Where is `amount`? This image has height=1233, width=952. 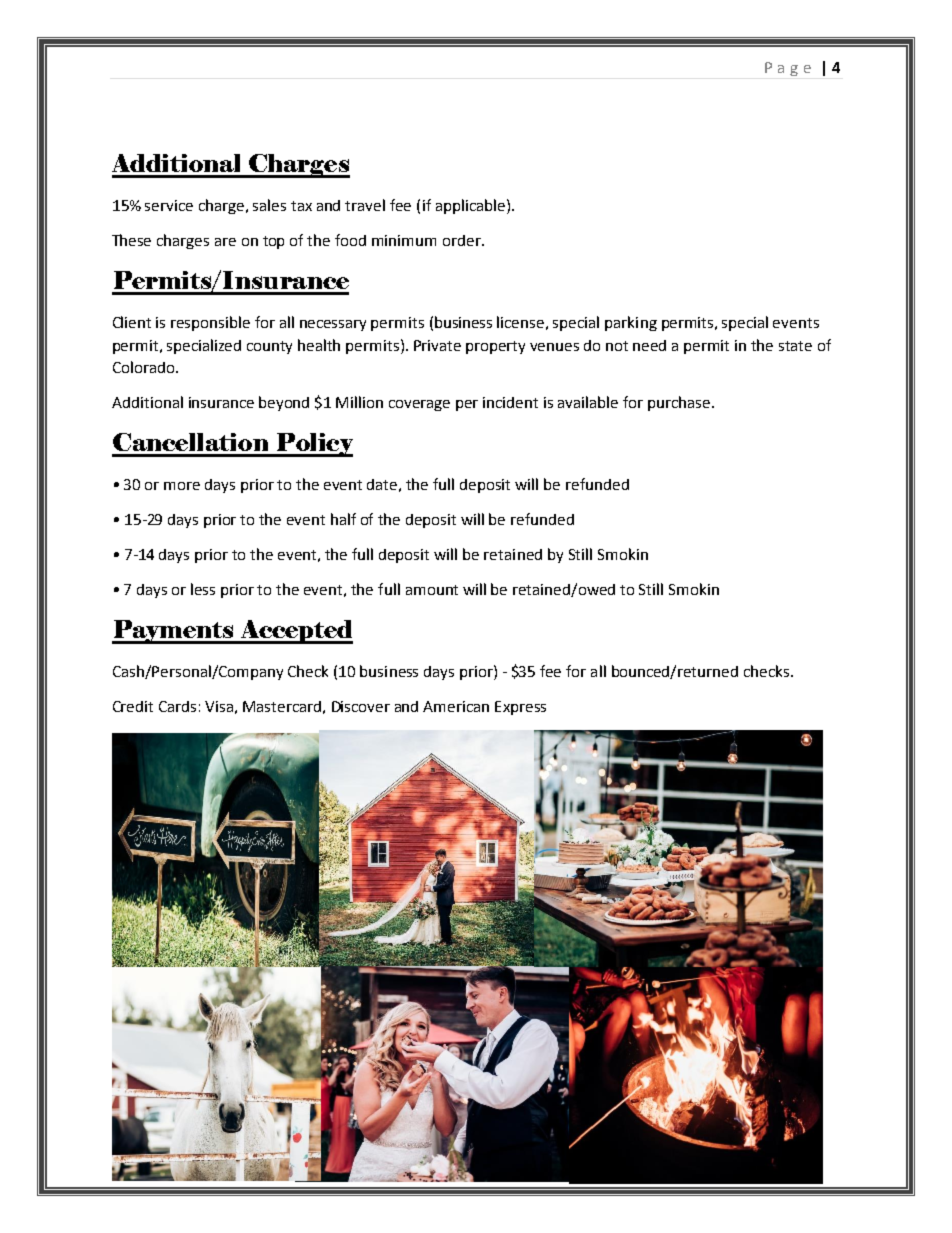
amount is located at coordinates (432, 590).
